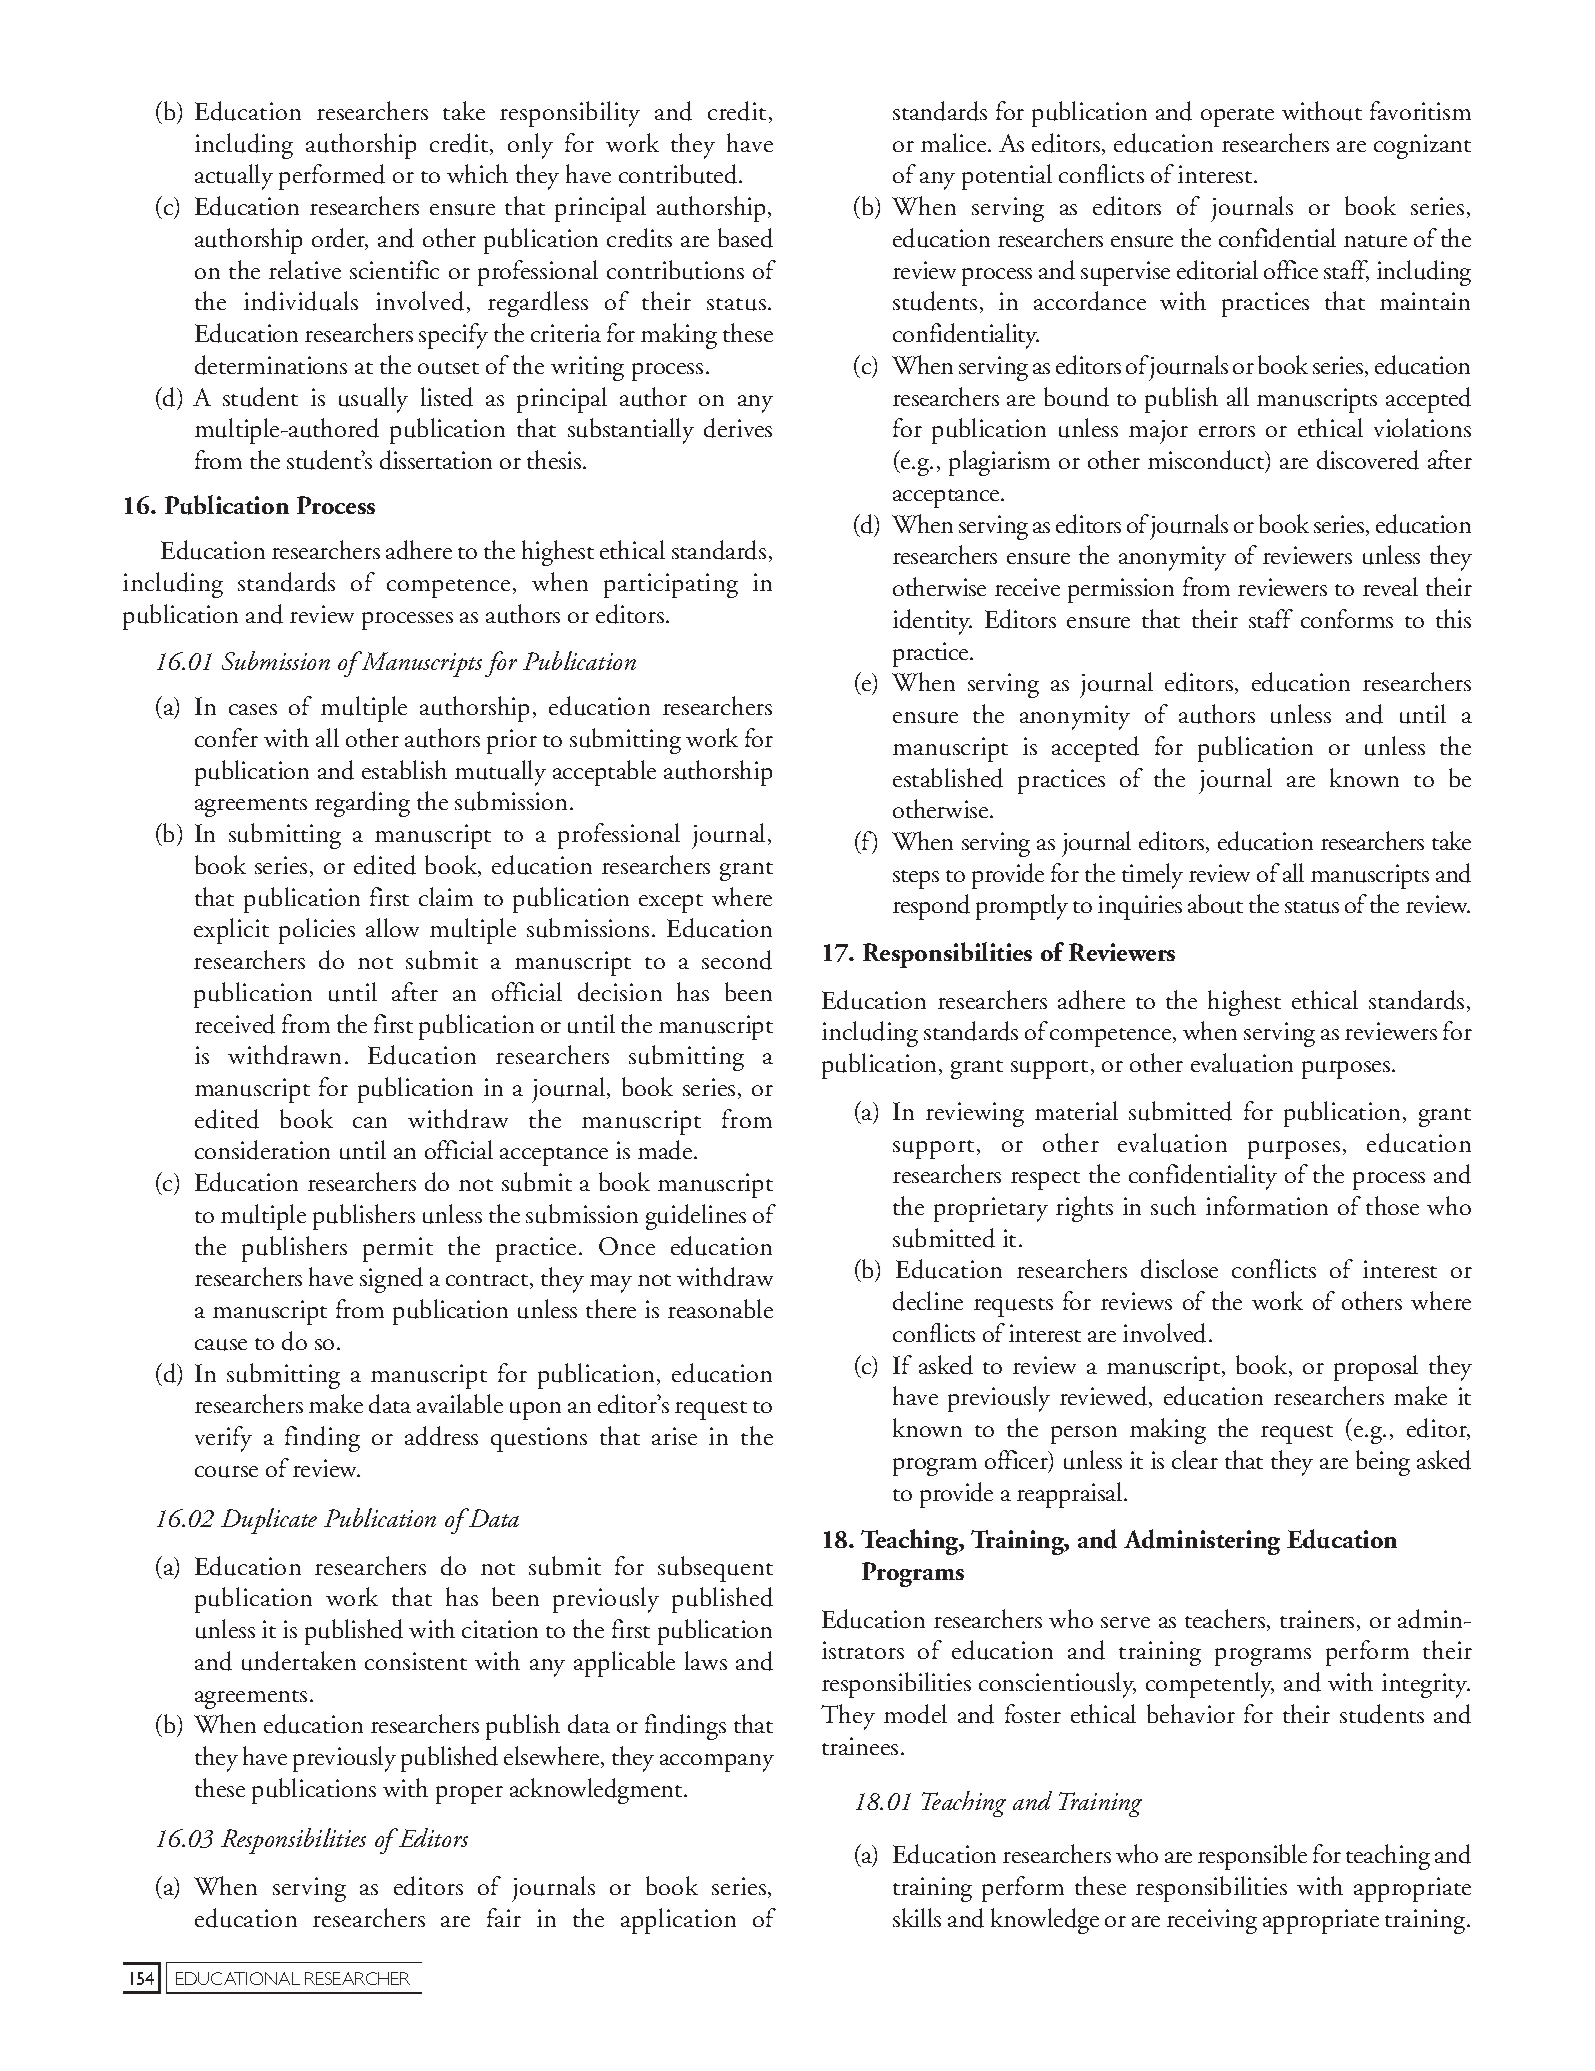  Describe the element at coordinates (1215, 904) in the image. I see `about` at that location.
